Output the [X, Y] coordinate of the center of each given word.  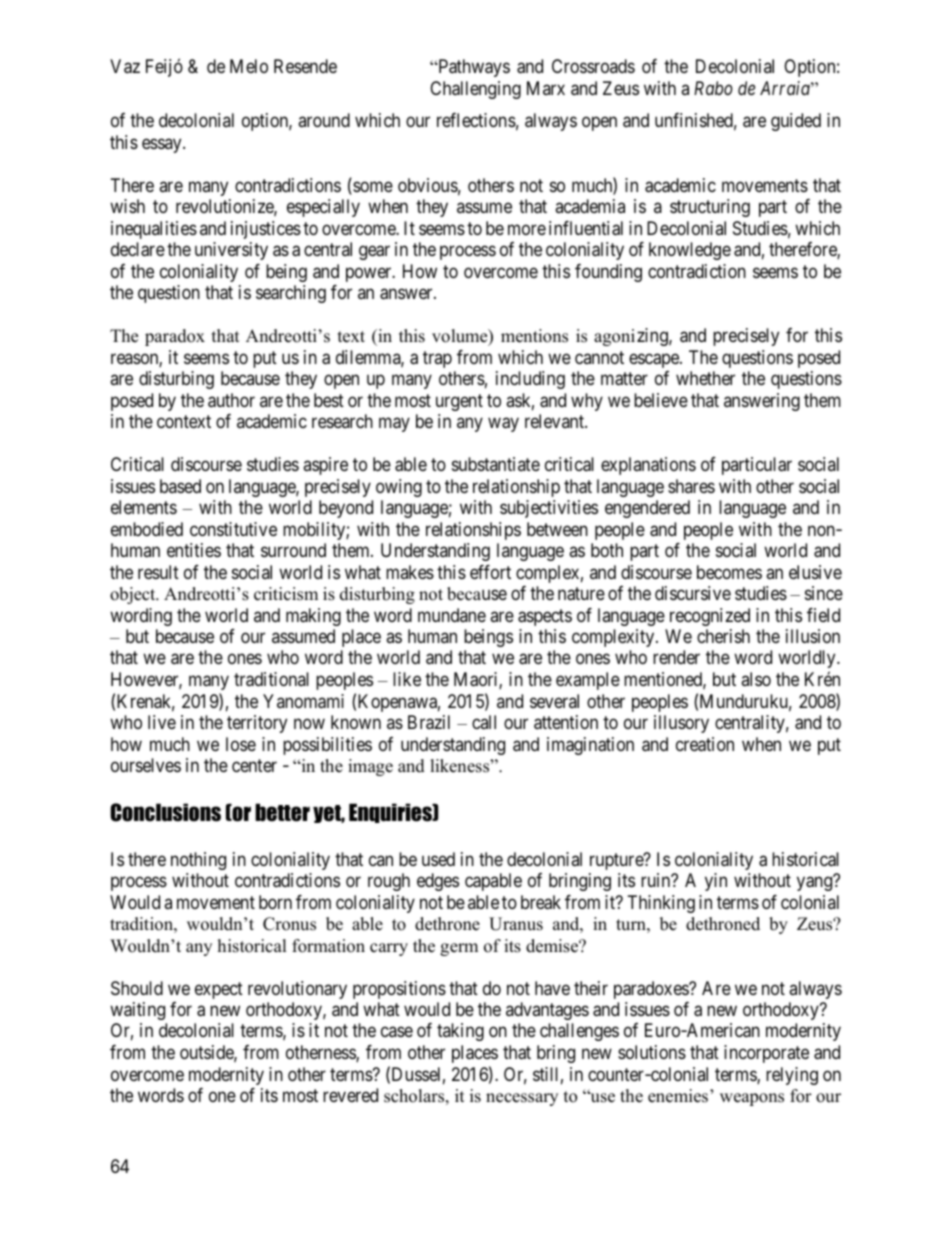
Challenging [475, 90]
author [231, 400]
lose [241, 744]
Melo [249, 66]
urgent [459, 402]
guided [796, 122]
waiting [137, 1011]
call [484, 722]
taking [460, 1032]
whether [705, 378]
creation [705, 744]
